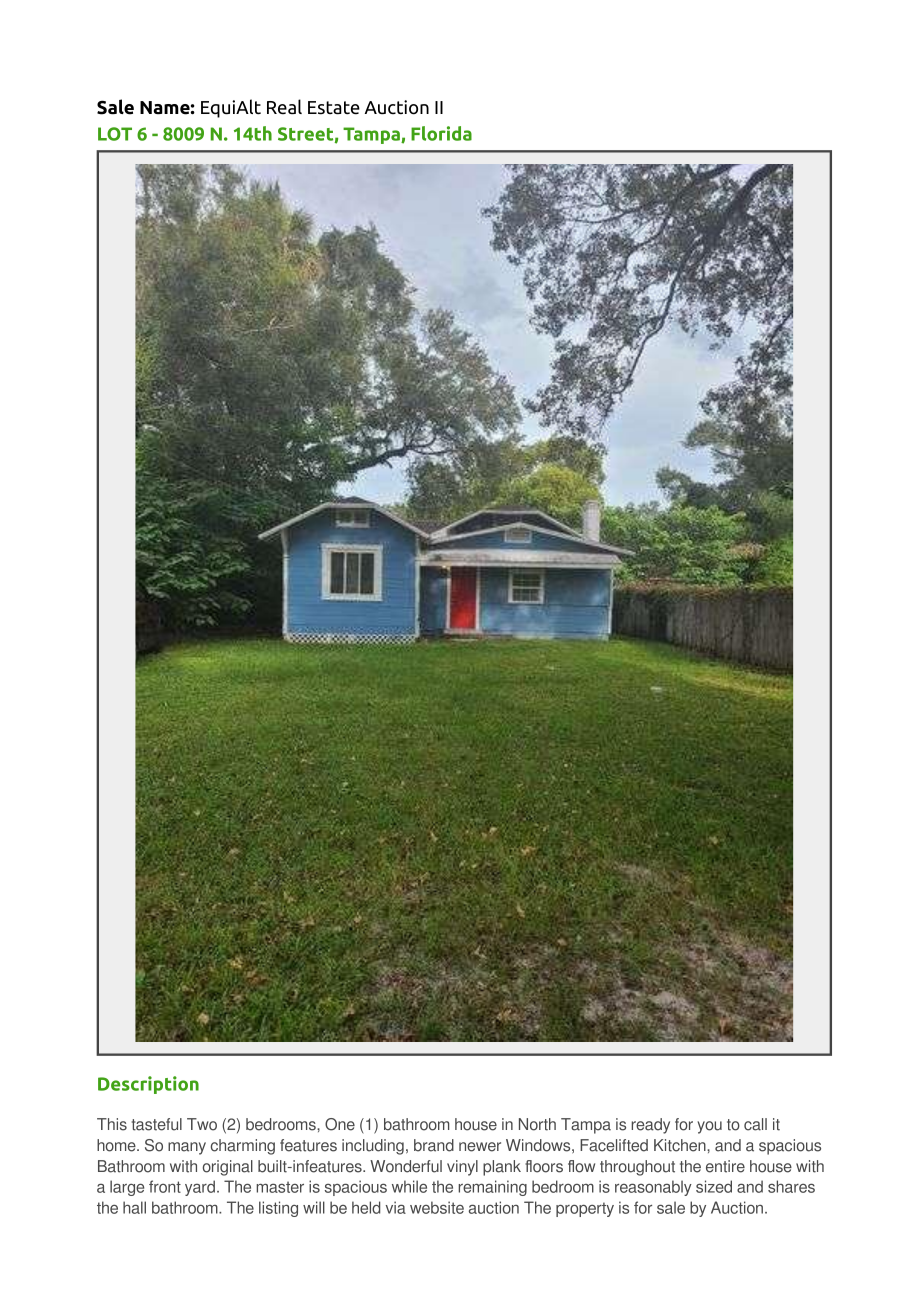 The height and width of the screenshot is (1308, 924). What do you see at coordinates (334, 108) in the screenshot?
I see `Estate` at bounding box center [334, 108].
